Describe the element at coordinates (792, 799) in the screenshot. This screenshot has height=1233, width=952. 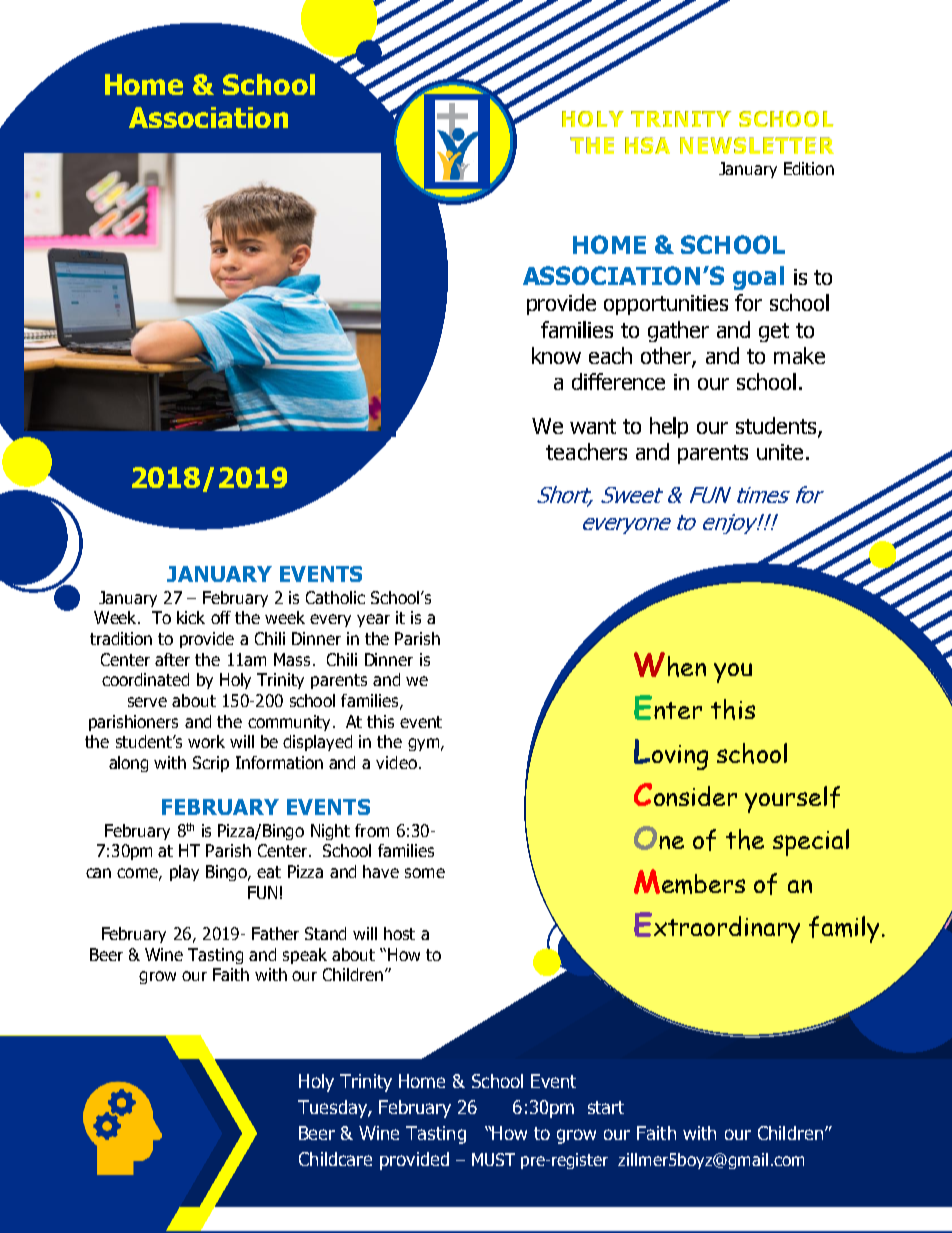
I see `yourself` at that location.
